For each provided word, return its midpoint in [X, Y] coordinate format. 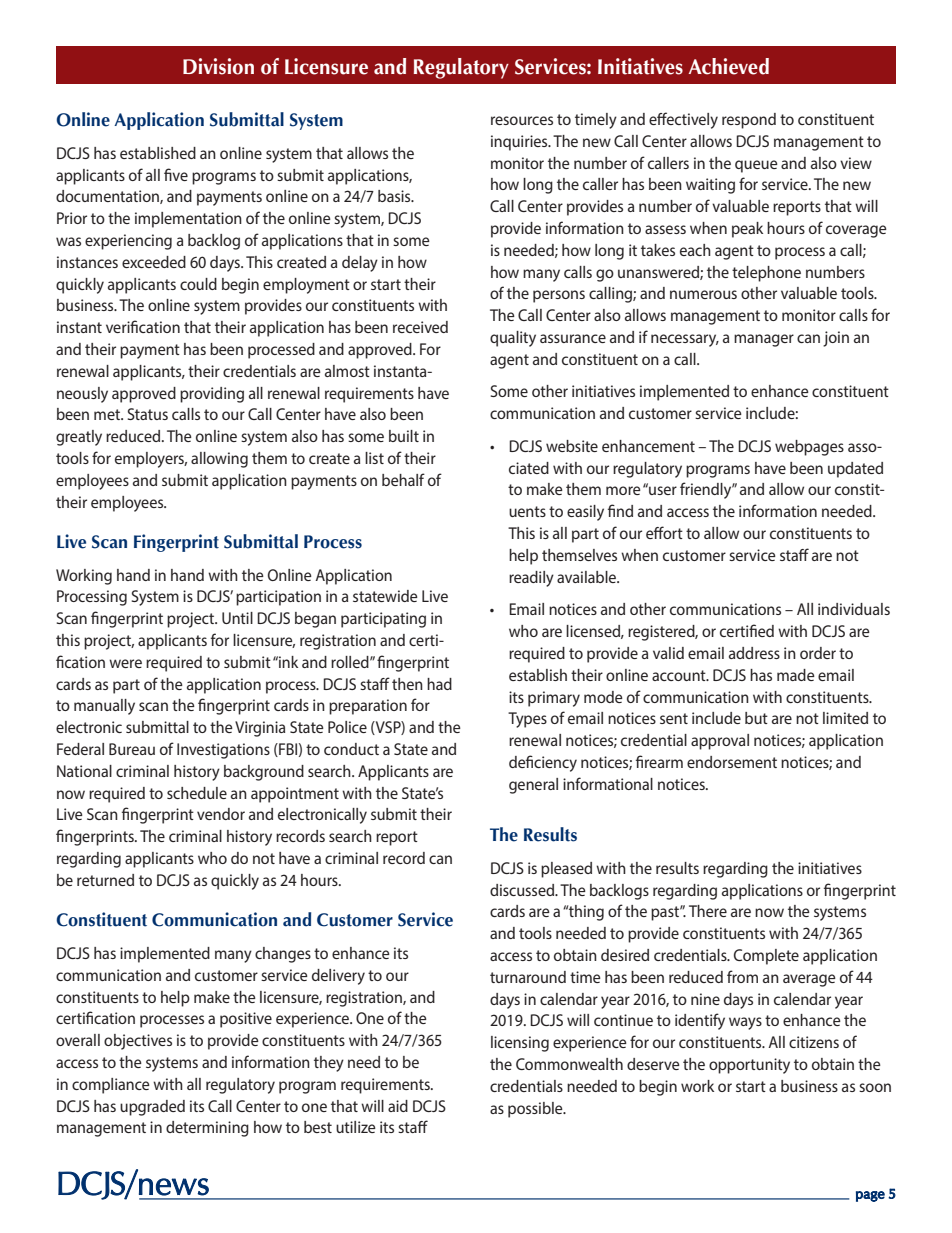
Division [218, 66]
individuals [854, 609]
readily [531, 579]
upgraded [152, 1108]
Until [237, 618]
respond [749, 121]
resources [522, 120]
